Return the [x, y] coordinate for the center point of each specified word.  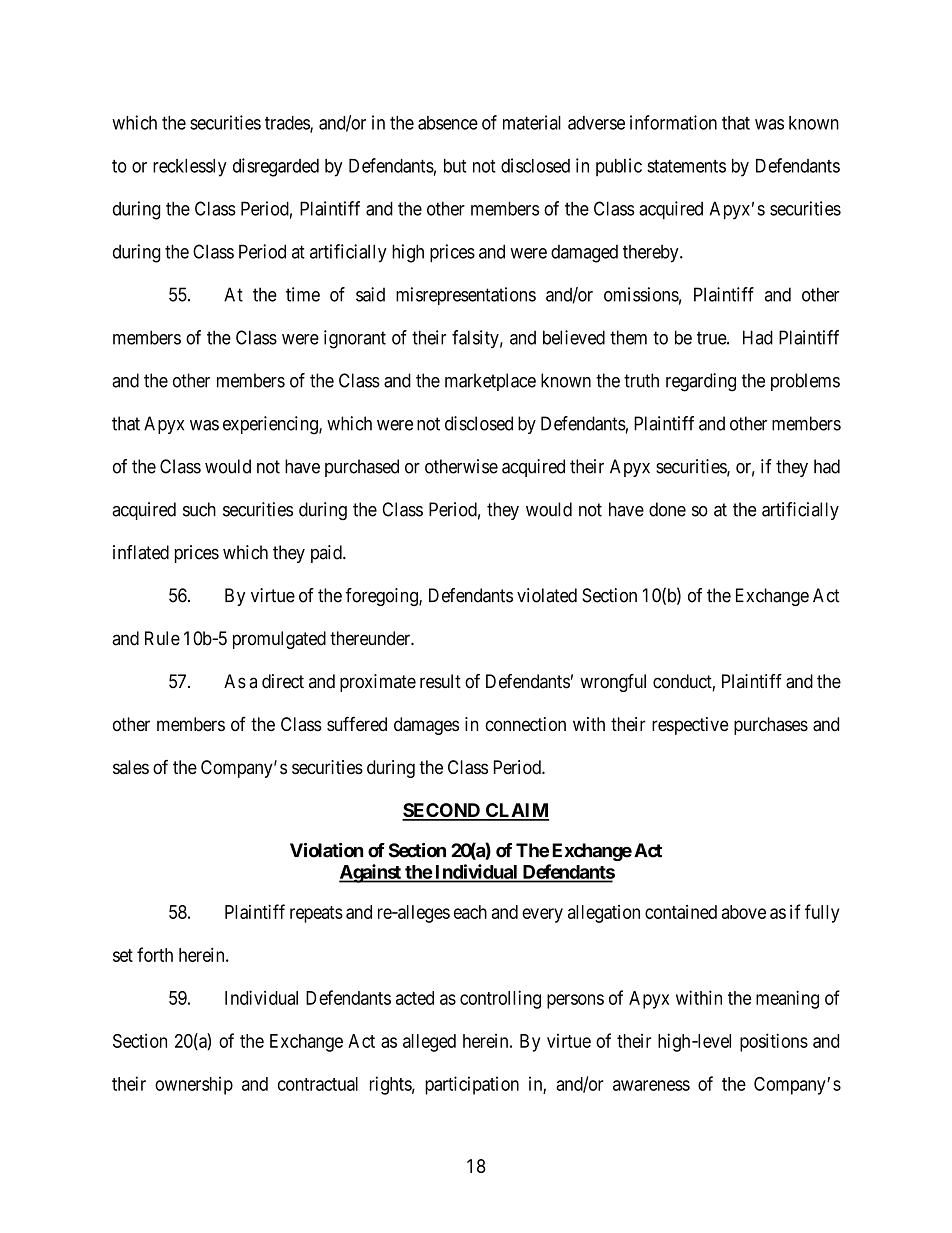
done [667, 509]
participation [472, 1085]
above [744, 912]
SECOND [442, 811]
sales [131, 767]
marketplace [490, 382]
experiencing [271, 425]
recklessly [190, 168]
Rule [162, 638]
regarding [701, 382]
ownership [194, 1085]
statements [686, 166]
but [455, 166]
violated [547, 595]
